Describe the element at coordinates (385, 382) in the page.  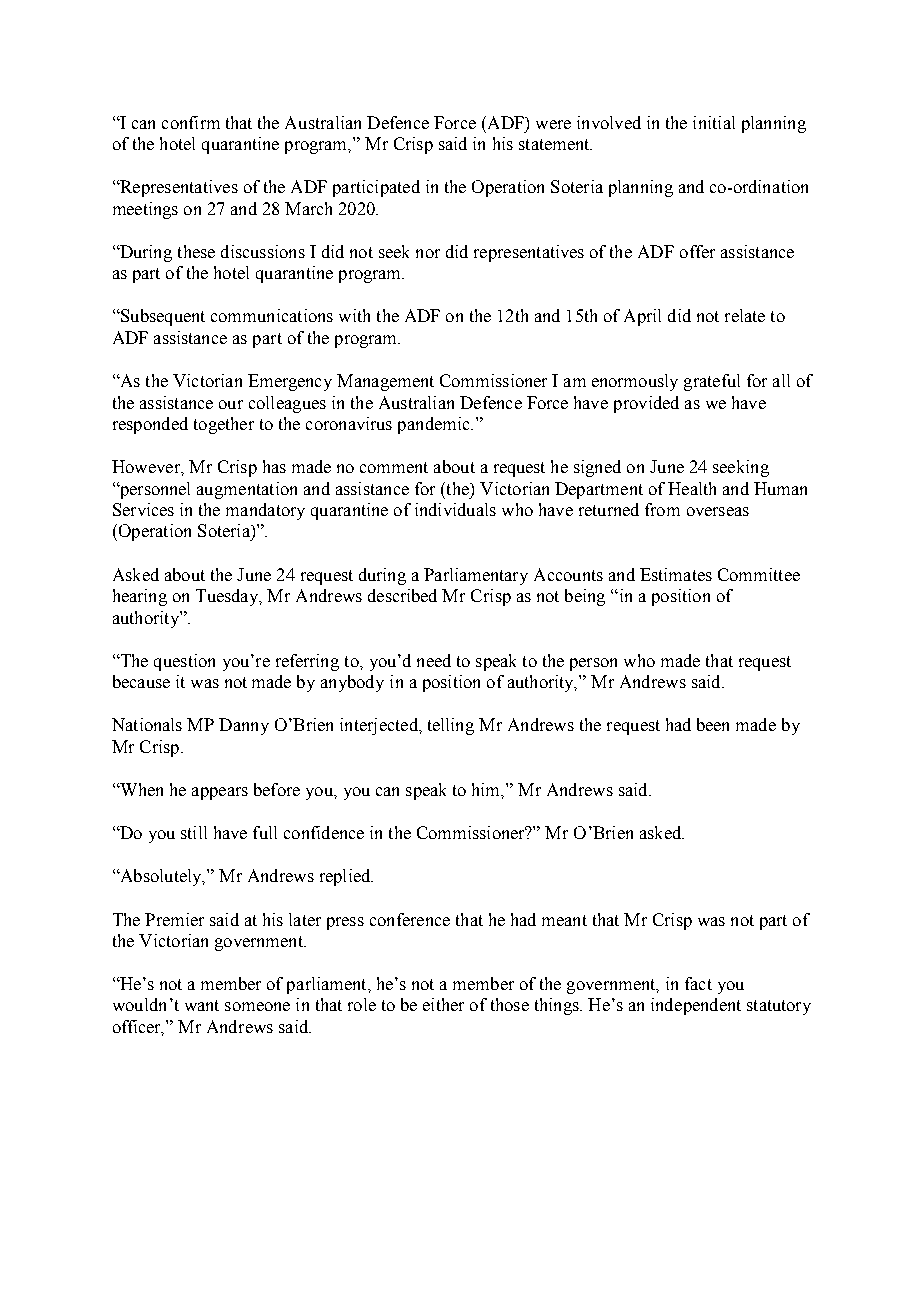
I see `Management` at that location.
